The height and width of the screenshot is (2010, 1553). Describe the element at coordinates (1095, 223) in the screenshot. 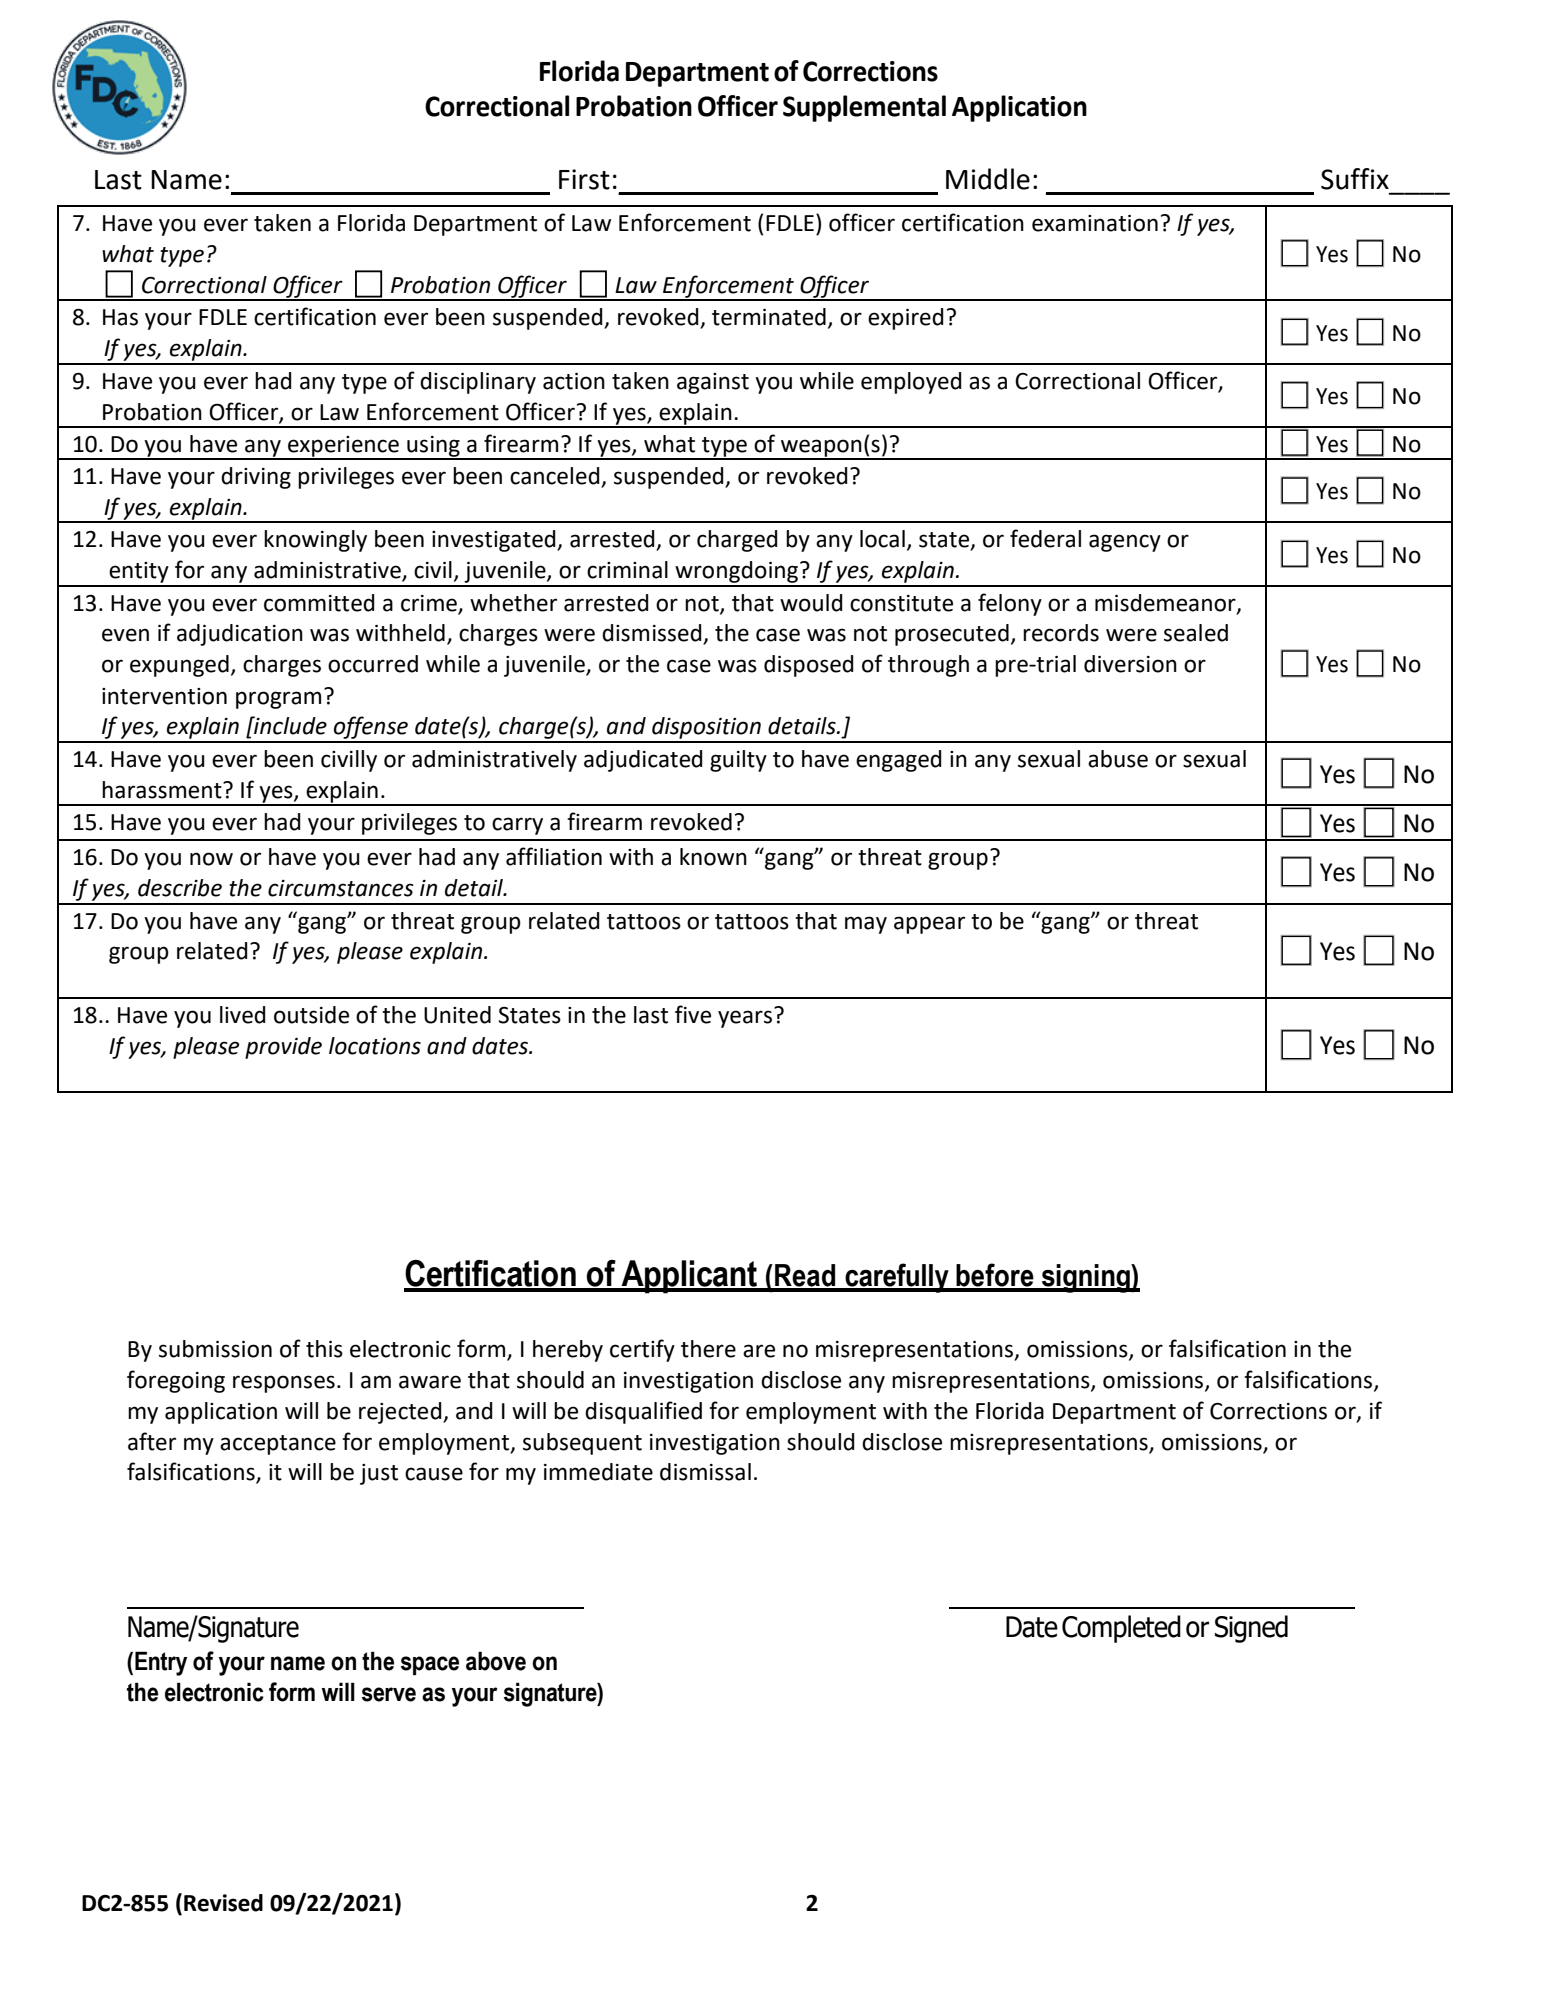

I see `examination` at that location.
